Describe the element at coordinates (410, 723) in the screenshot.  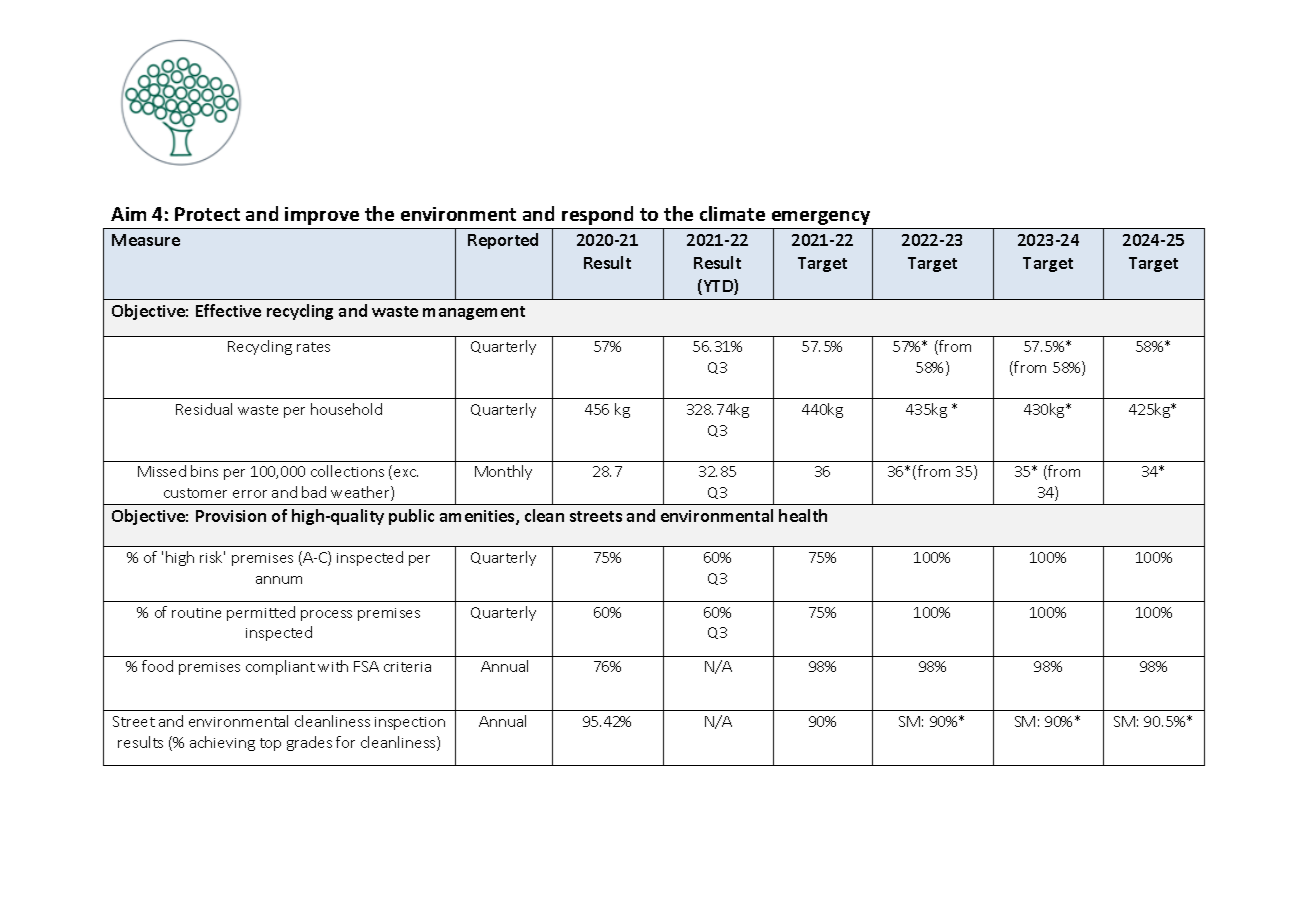
I see `inspection` at that location.
